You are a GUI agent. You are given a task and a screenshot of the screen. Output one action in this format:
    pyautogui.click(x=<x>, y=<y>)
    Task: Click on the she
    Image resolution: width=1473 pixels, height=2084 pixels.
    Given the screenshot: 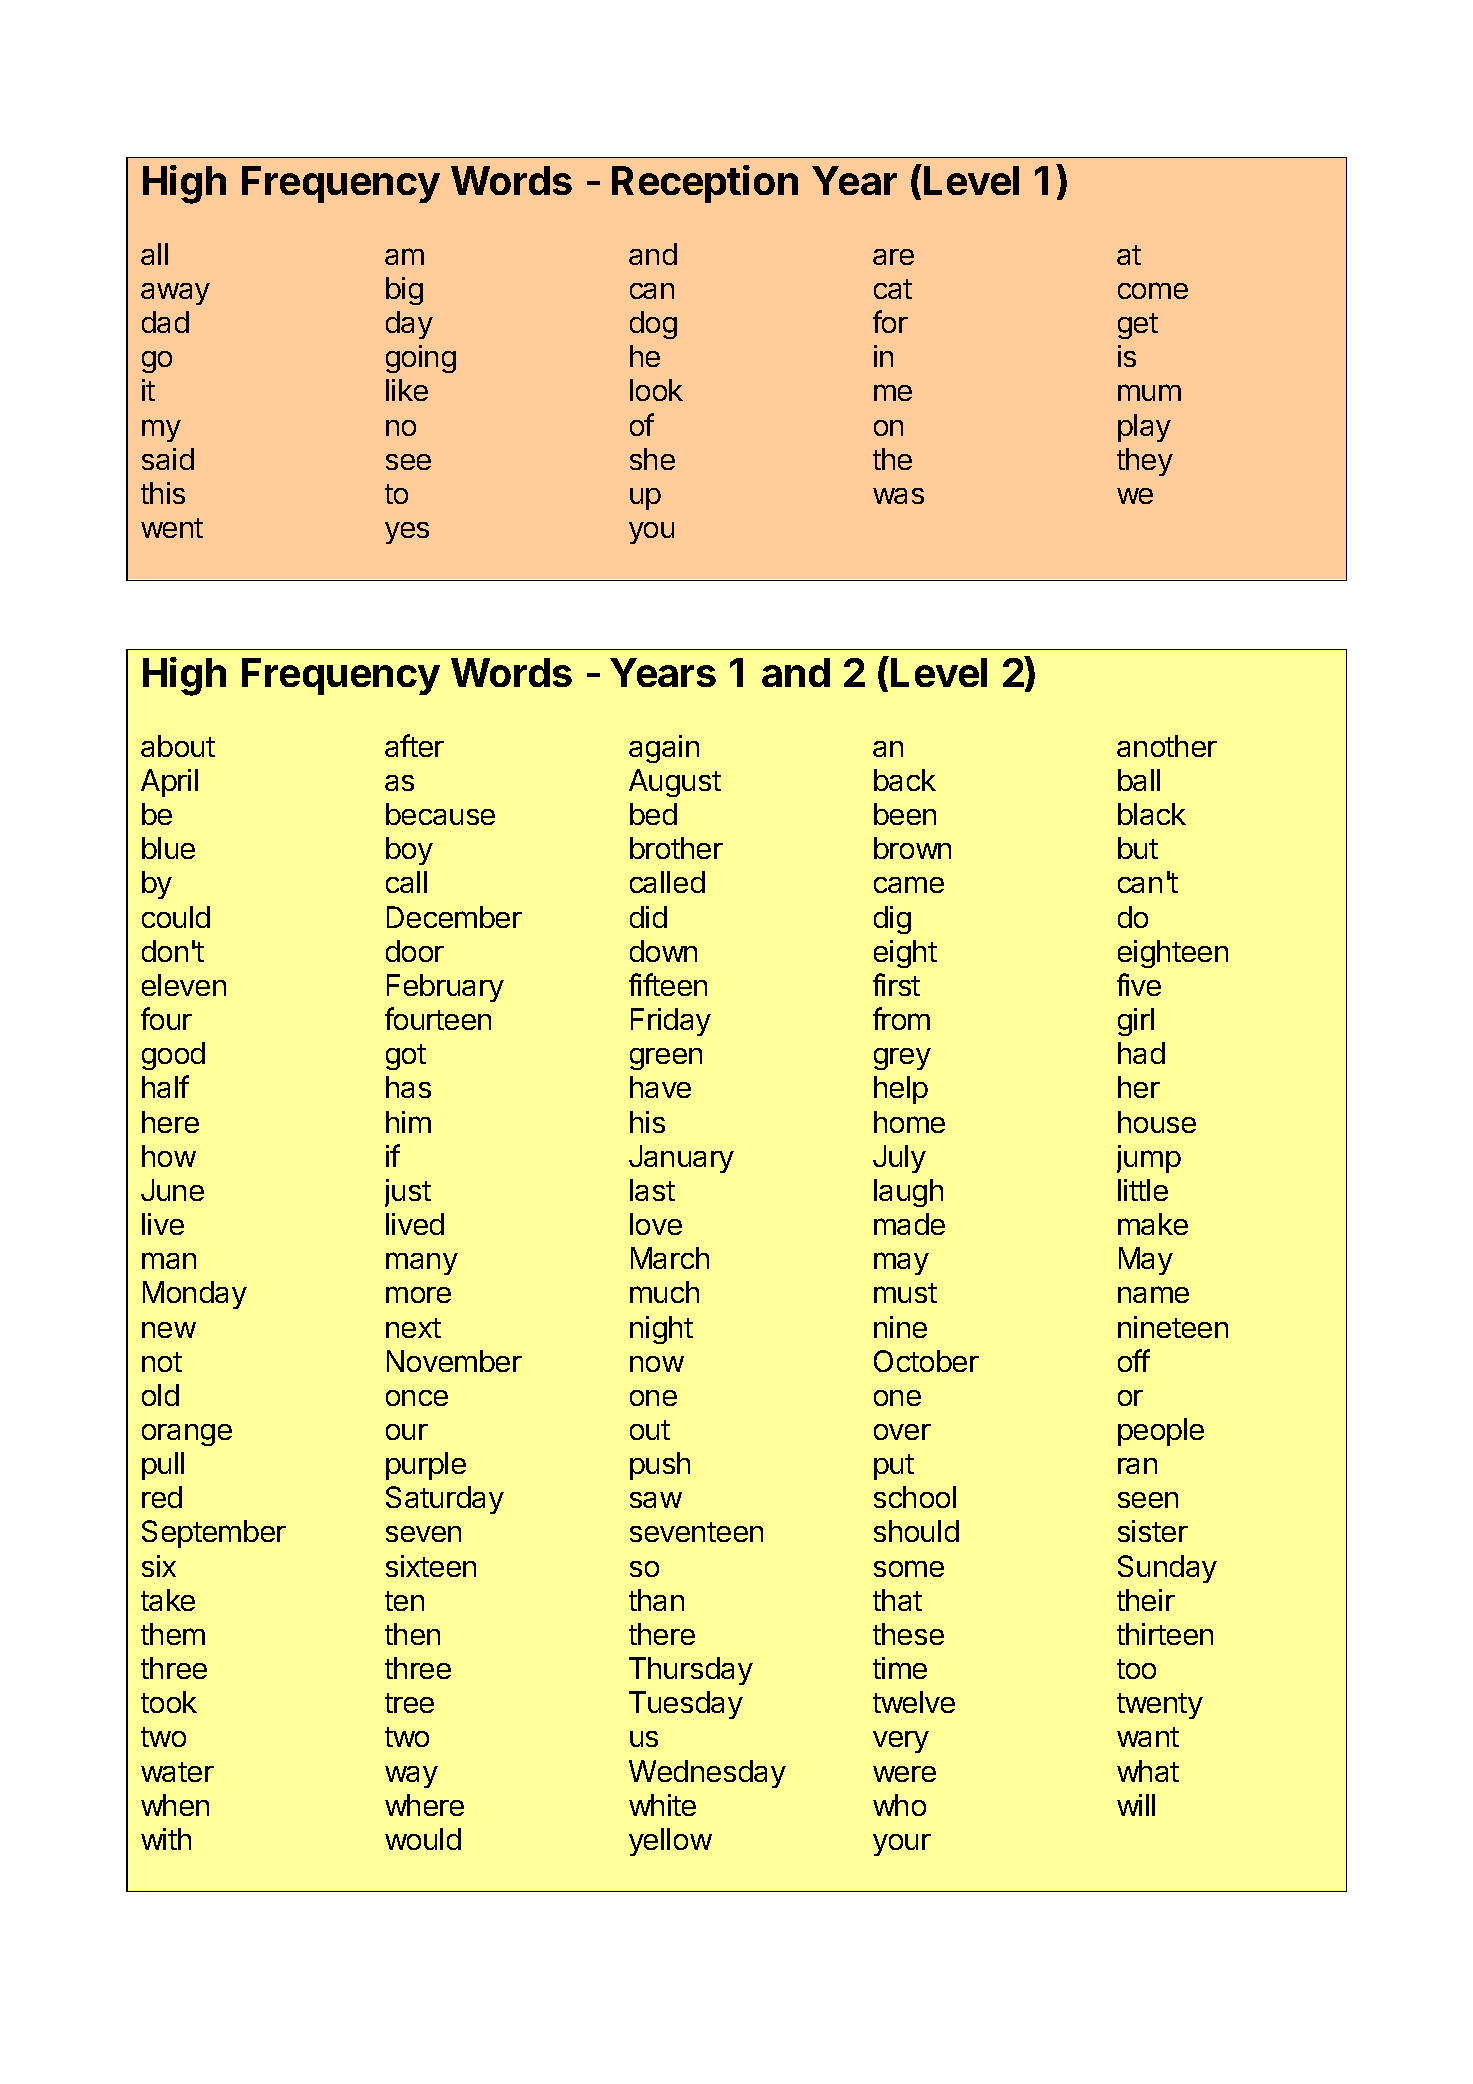 What is the action you would take?
    pyautogui.click(x=652, y=459)
